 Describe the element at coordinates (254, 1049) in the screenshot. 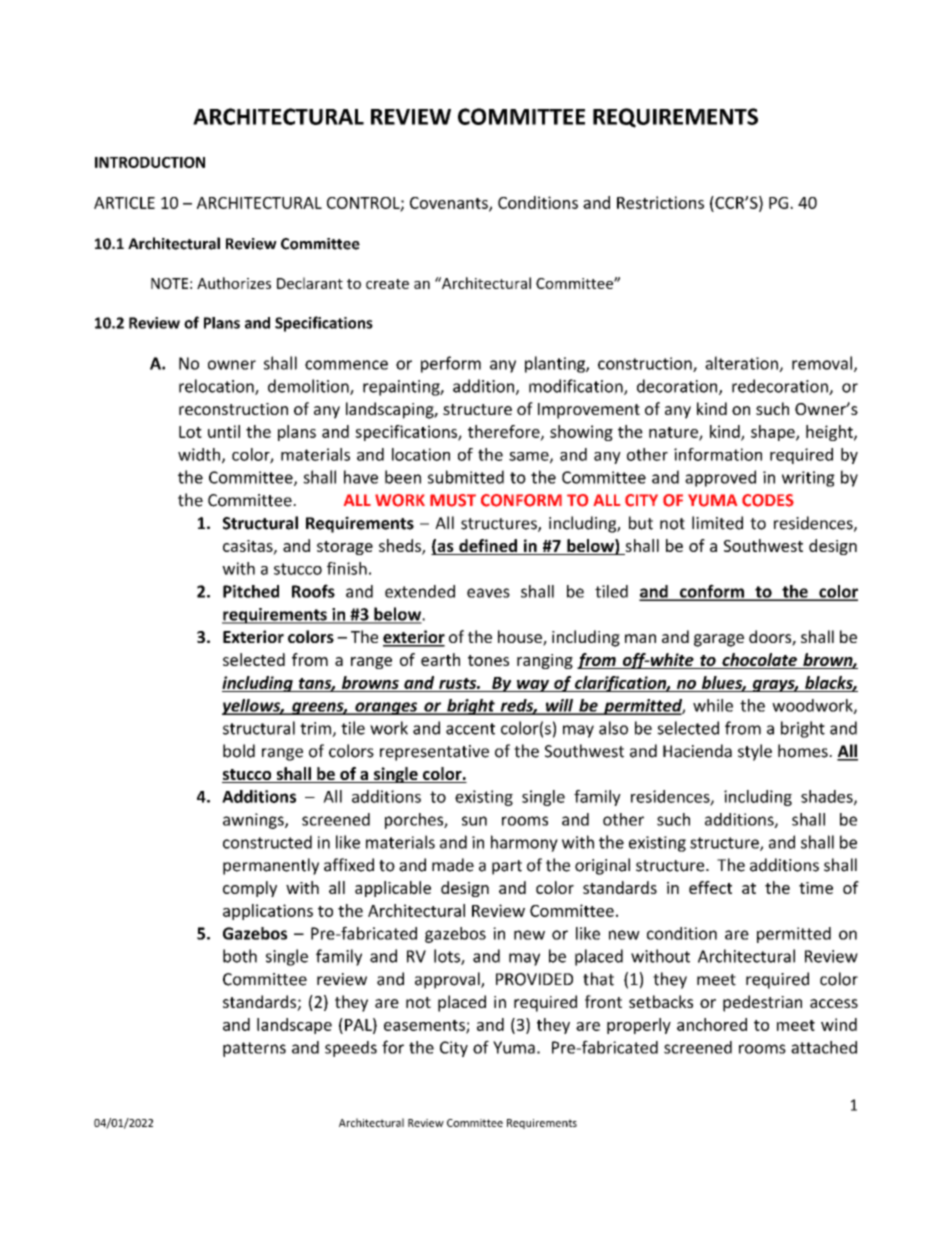

I see `patterns` at that location.
